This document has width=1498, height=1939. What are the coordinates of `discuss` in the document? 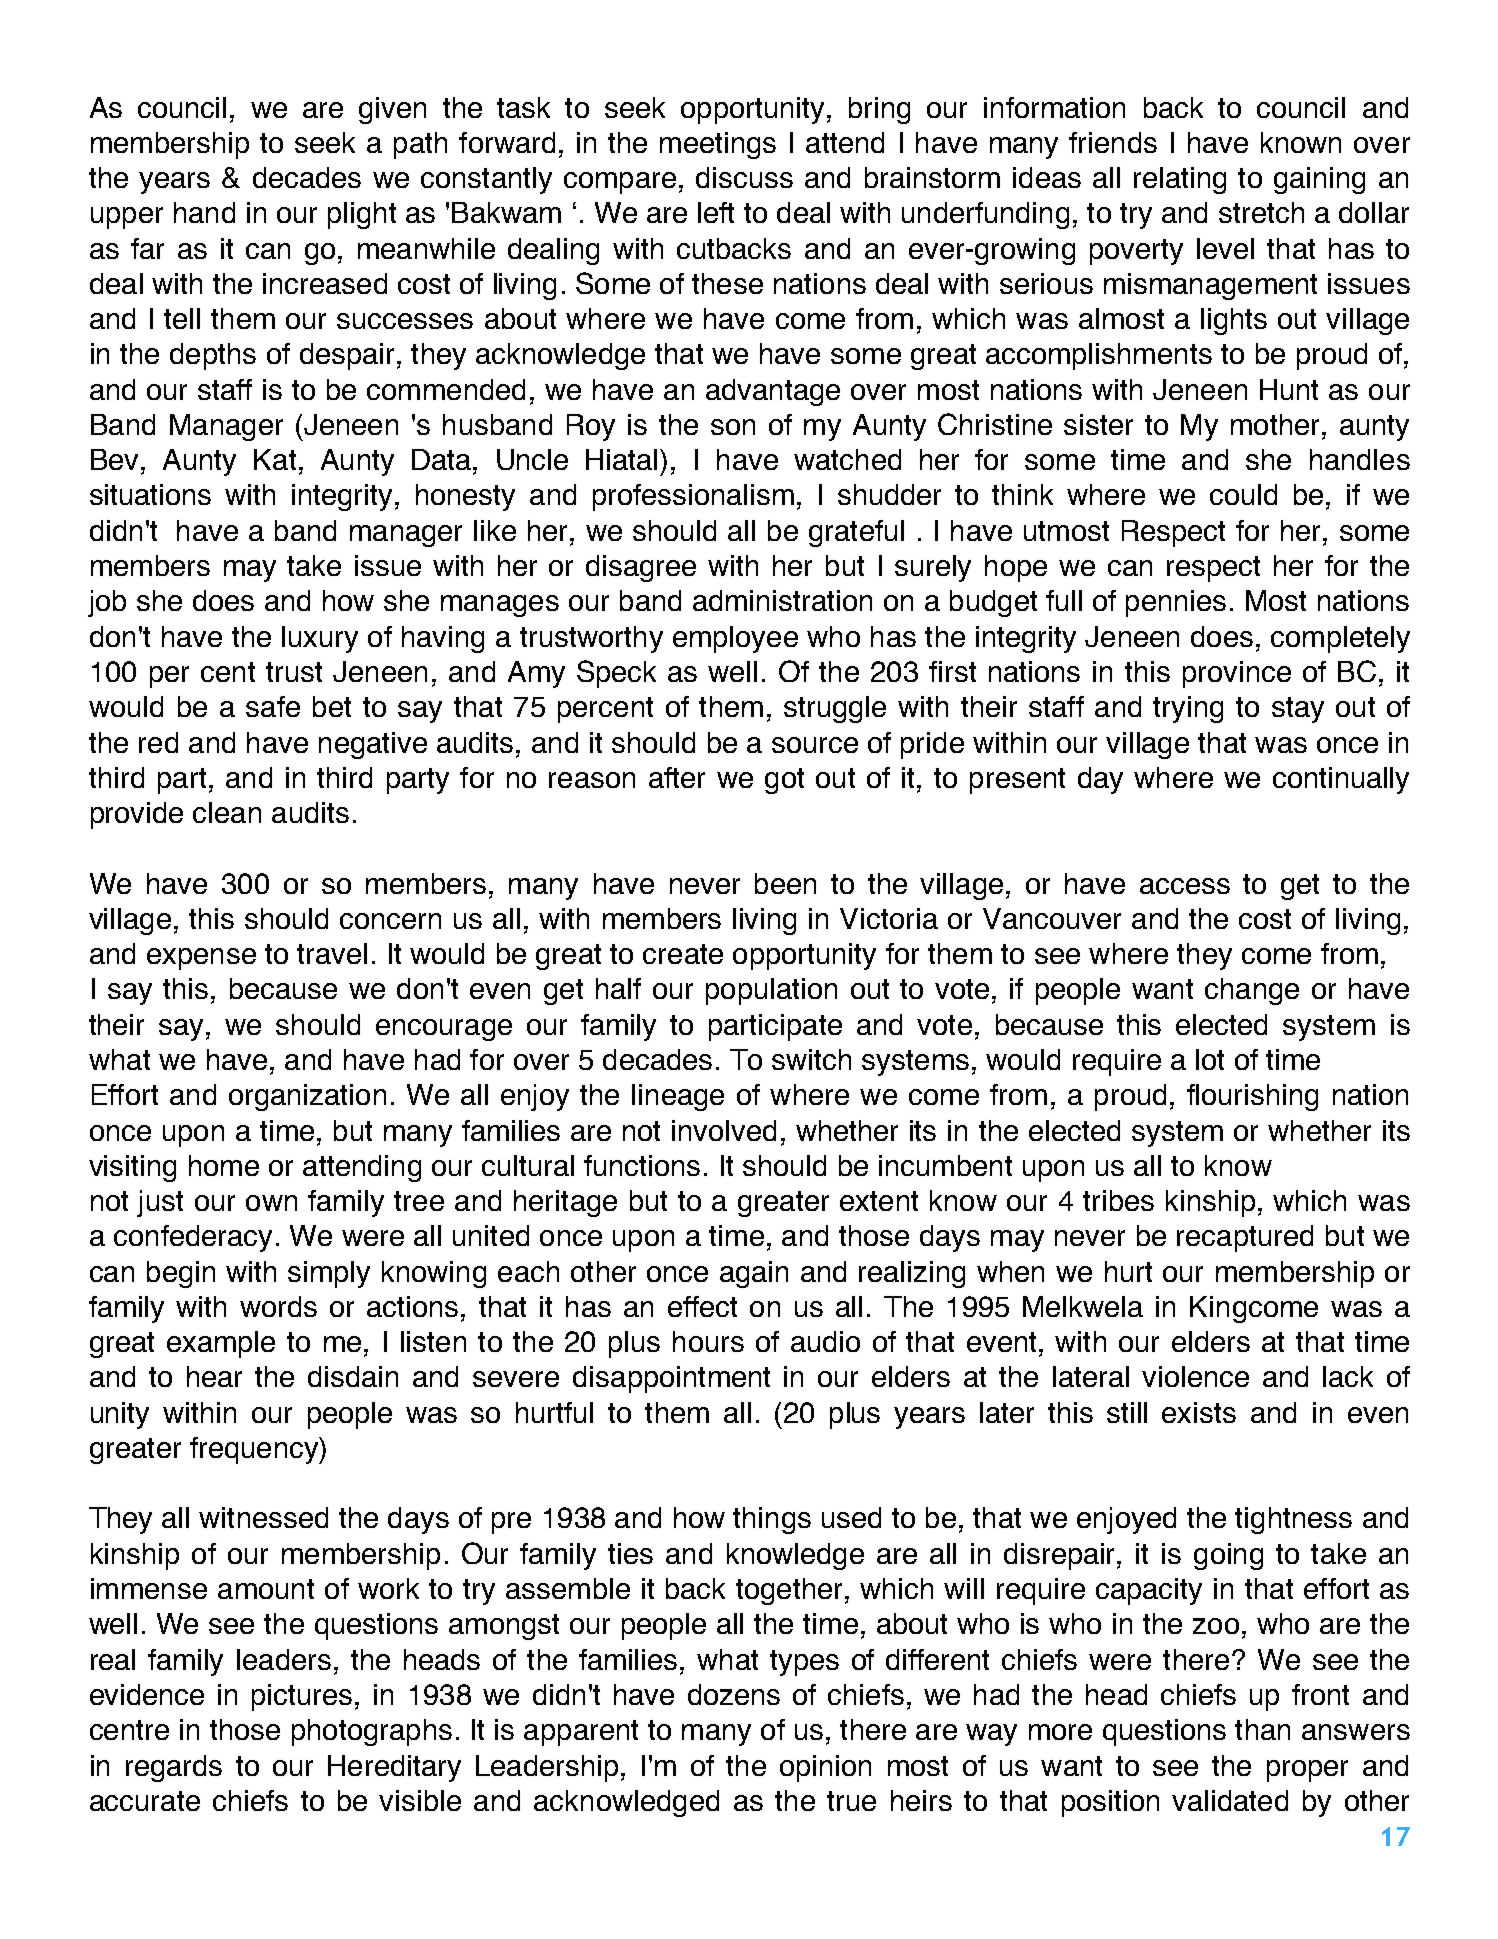 It's located at (744, 177).
